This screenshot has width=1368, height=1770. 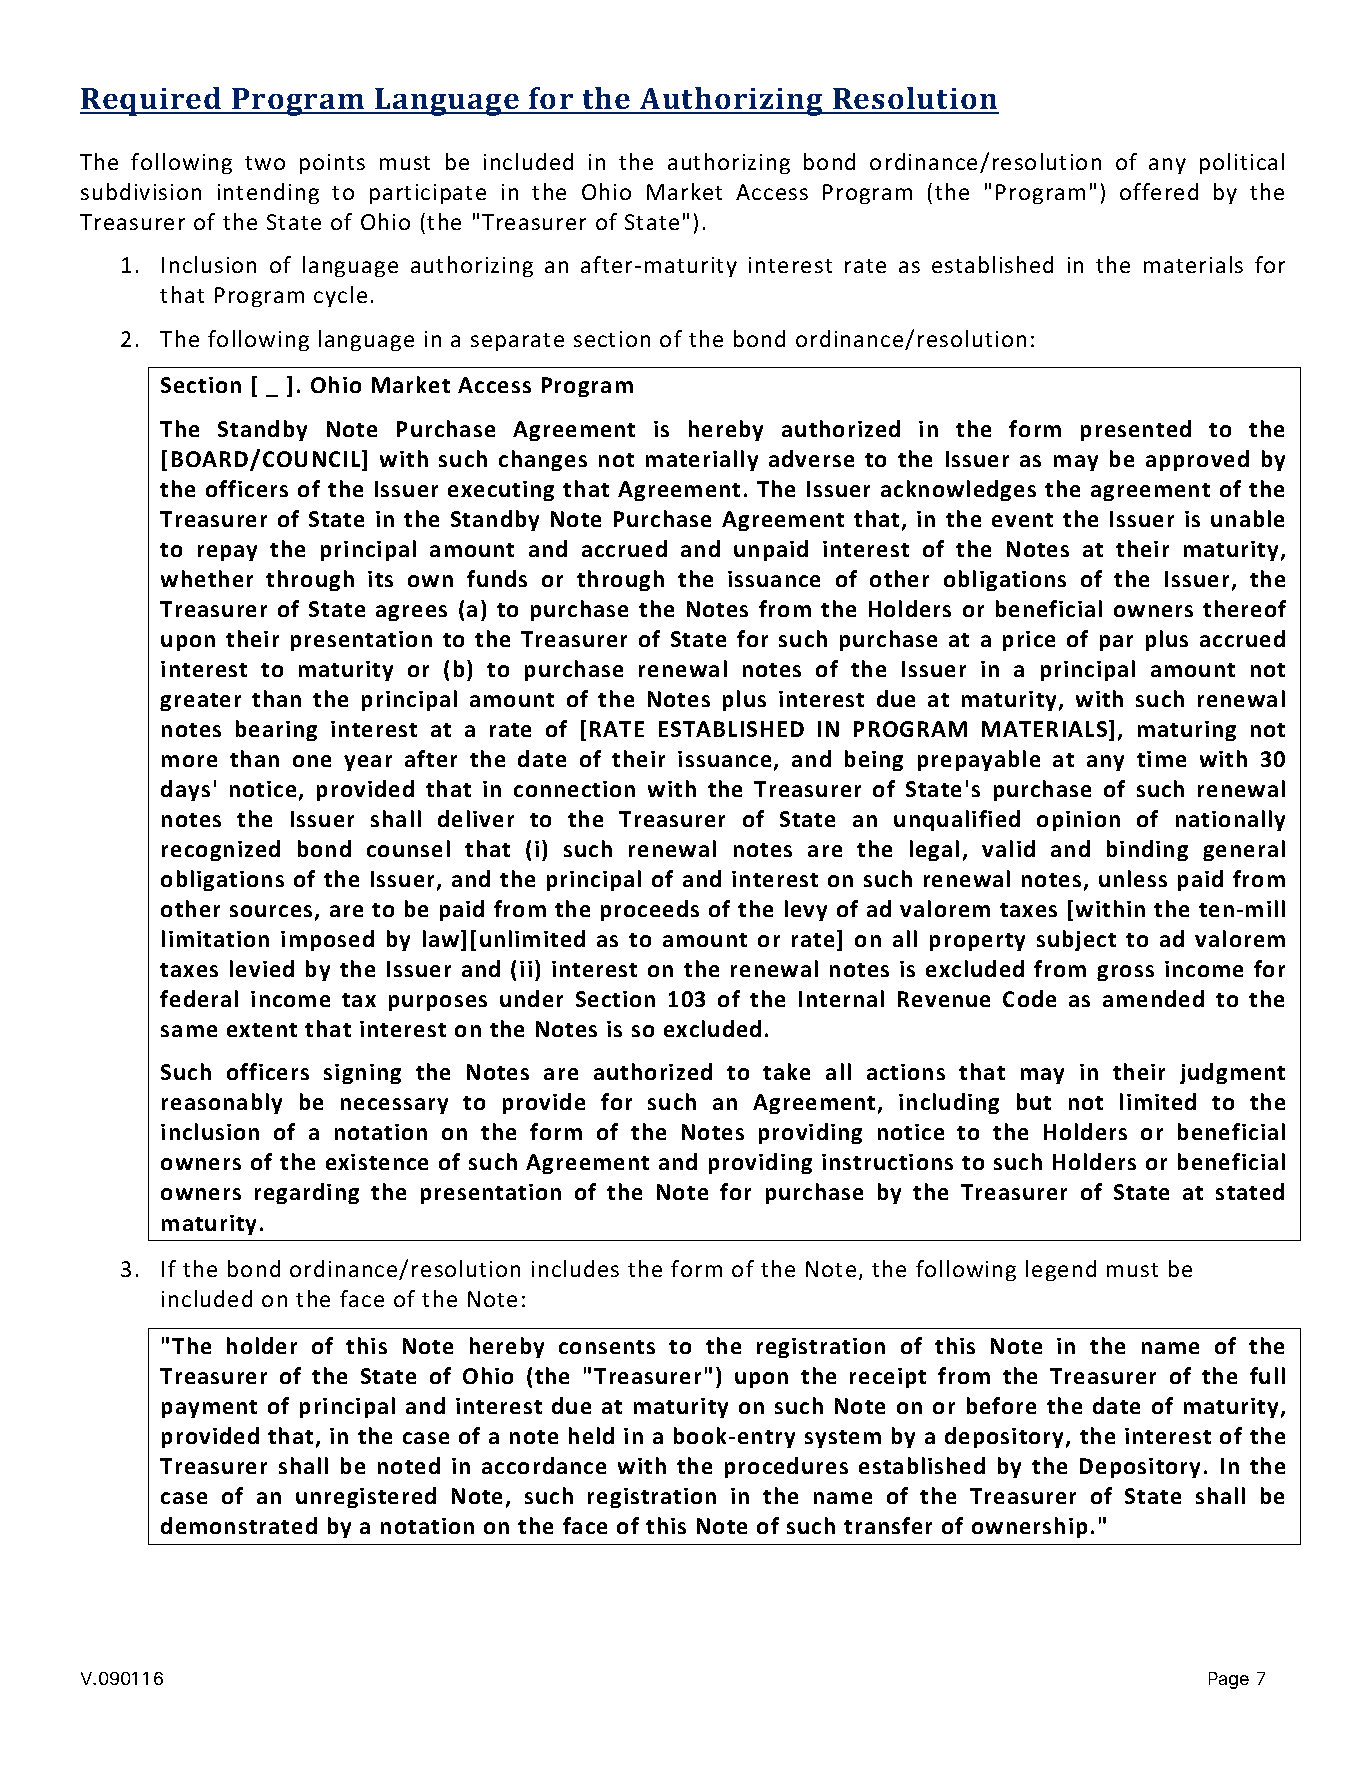 What do you see at coordinates (265, 163) in the screenshot?
I see `two` at bounding box center [265, 163].
